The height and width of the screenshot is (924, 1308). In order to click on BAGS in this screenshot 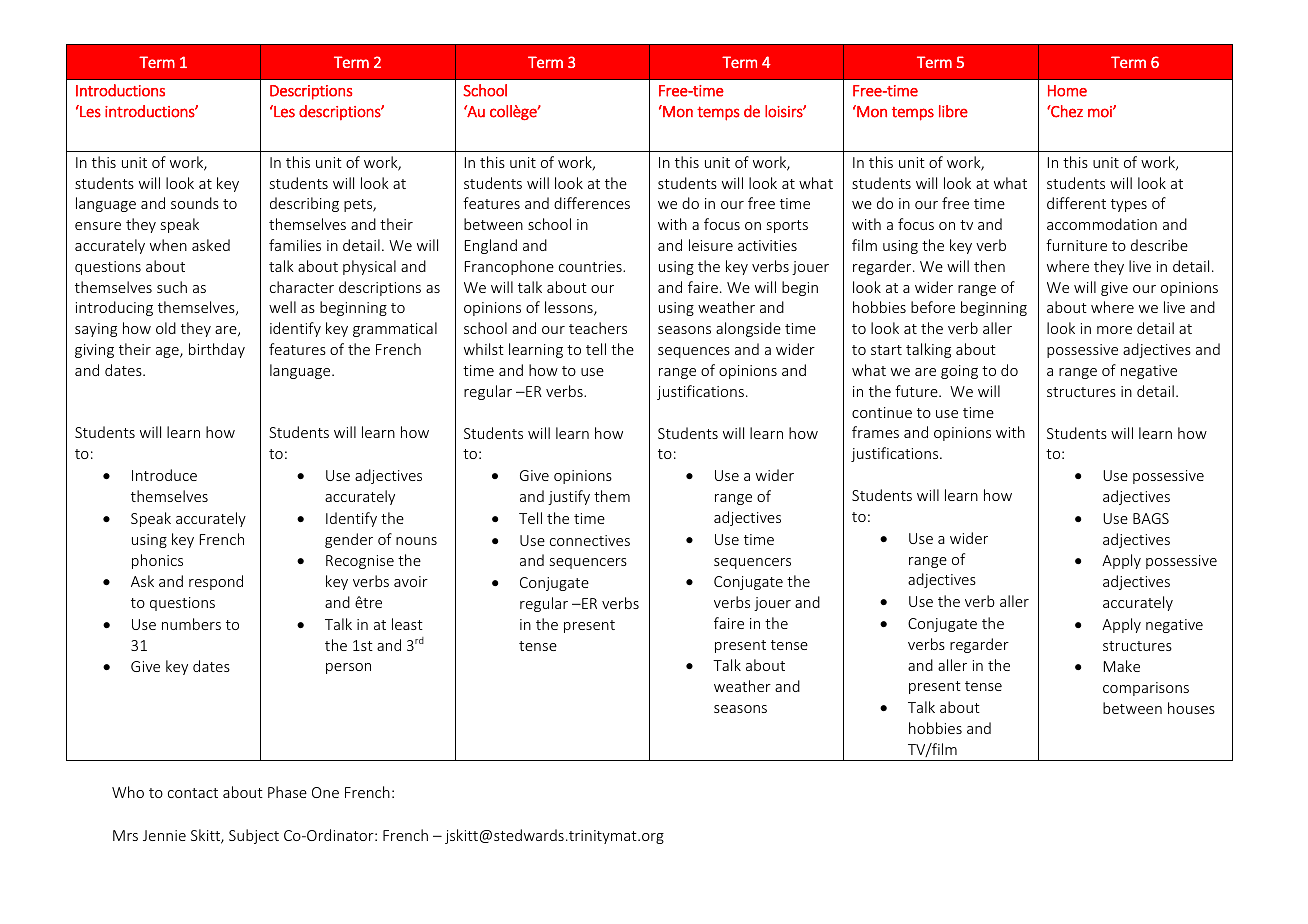, I will do `click(1151, 518)`.
